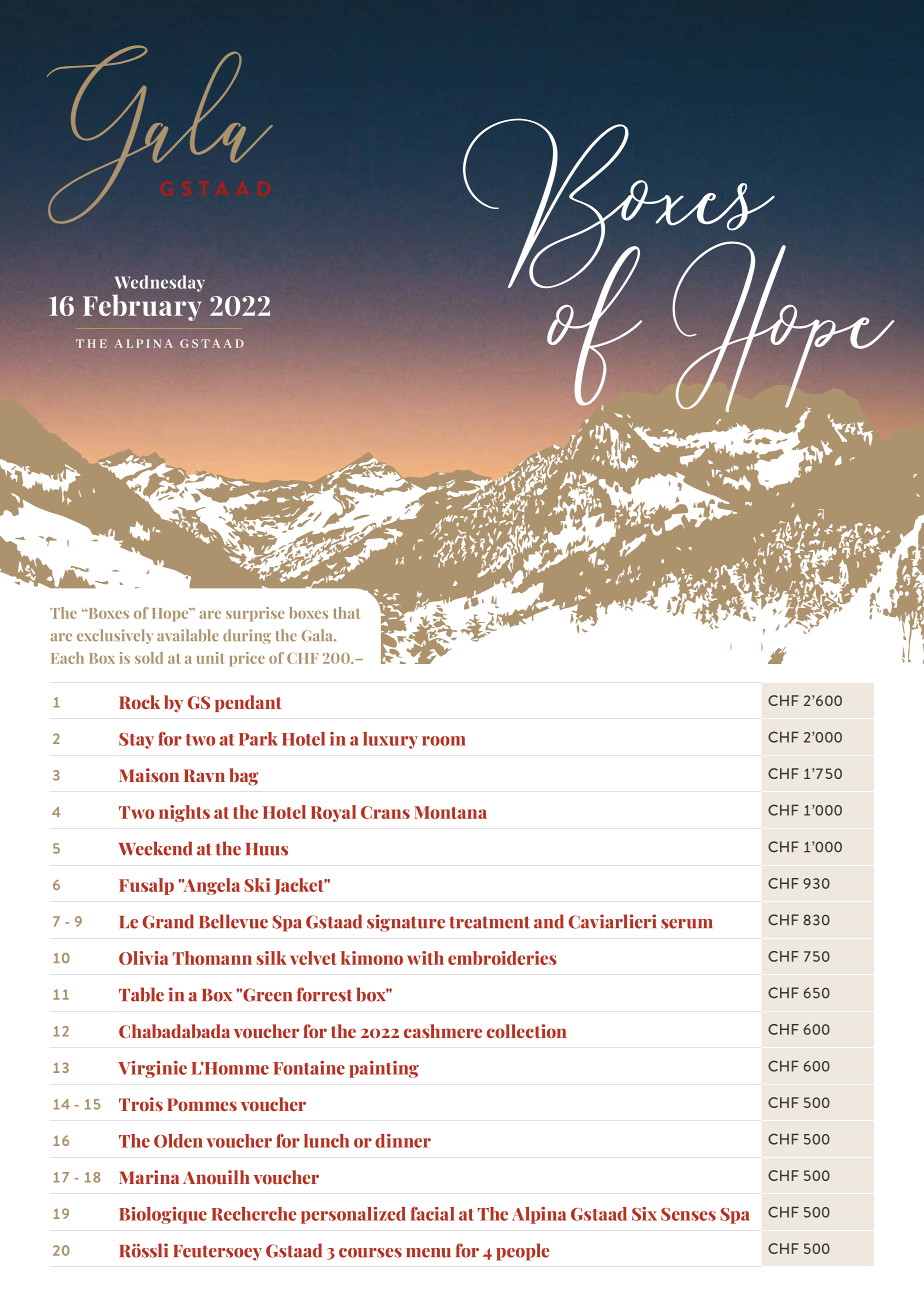 Image resolution: width=924 pixels, height=1311 pixels. What do you see at coordinates (318, 635) in the document?
I see `Gala` at bounding box center [318, 635].
